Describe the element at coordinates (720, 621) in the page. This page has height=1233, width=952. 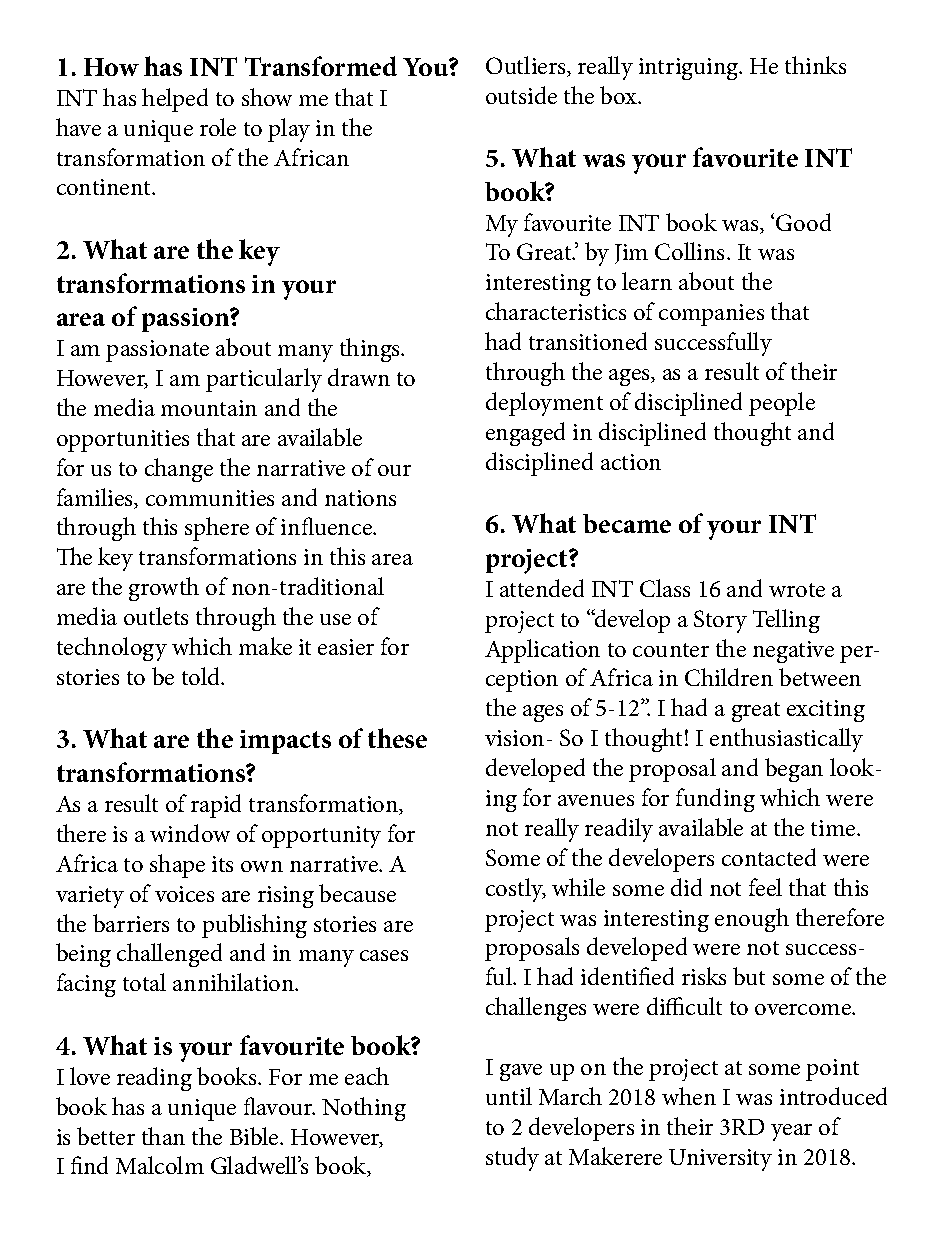
I see `Story` at that location.
